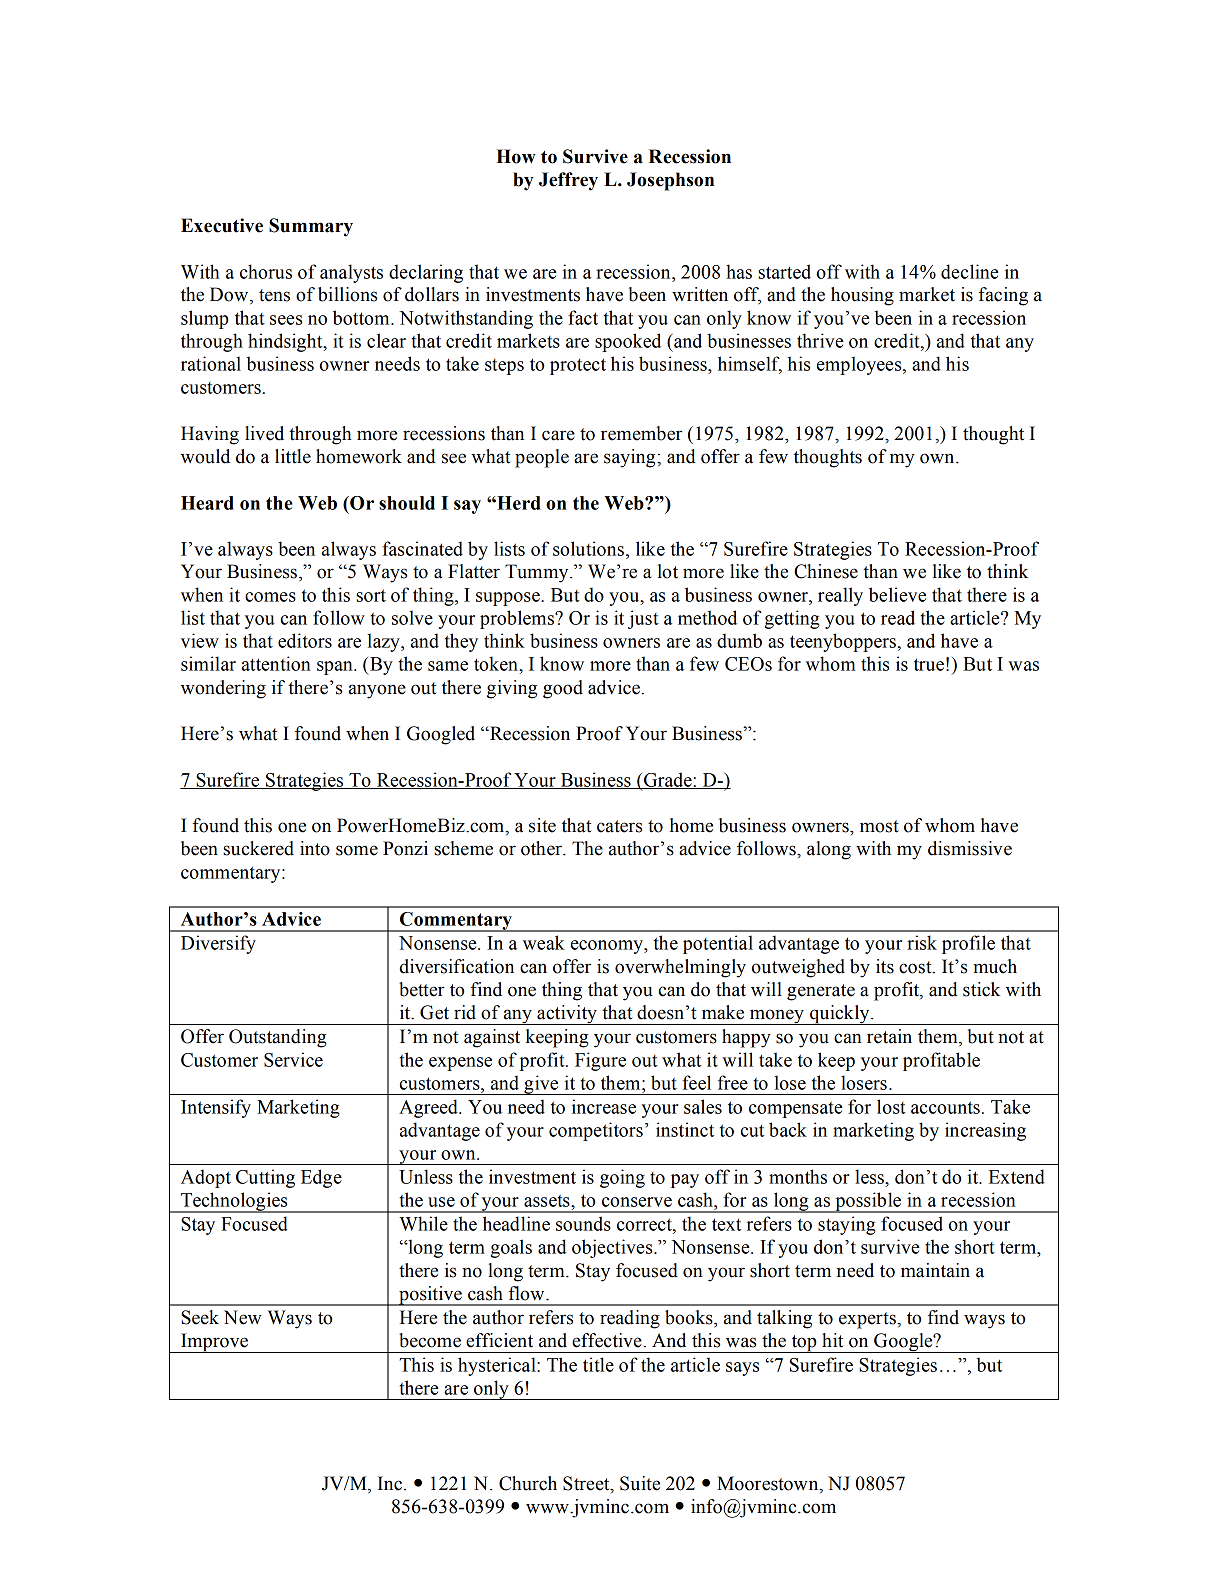 The height and width of the screenshot is (1590, 1228). Describe the element at coordinates (568, 181) in the screenshot. I see `Jeffrey` at that location.
